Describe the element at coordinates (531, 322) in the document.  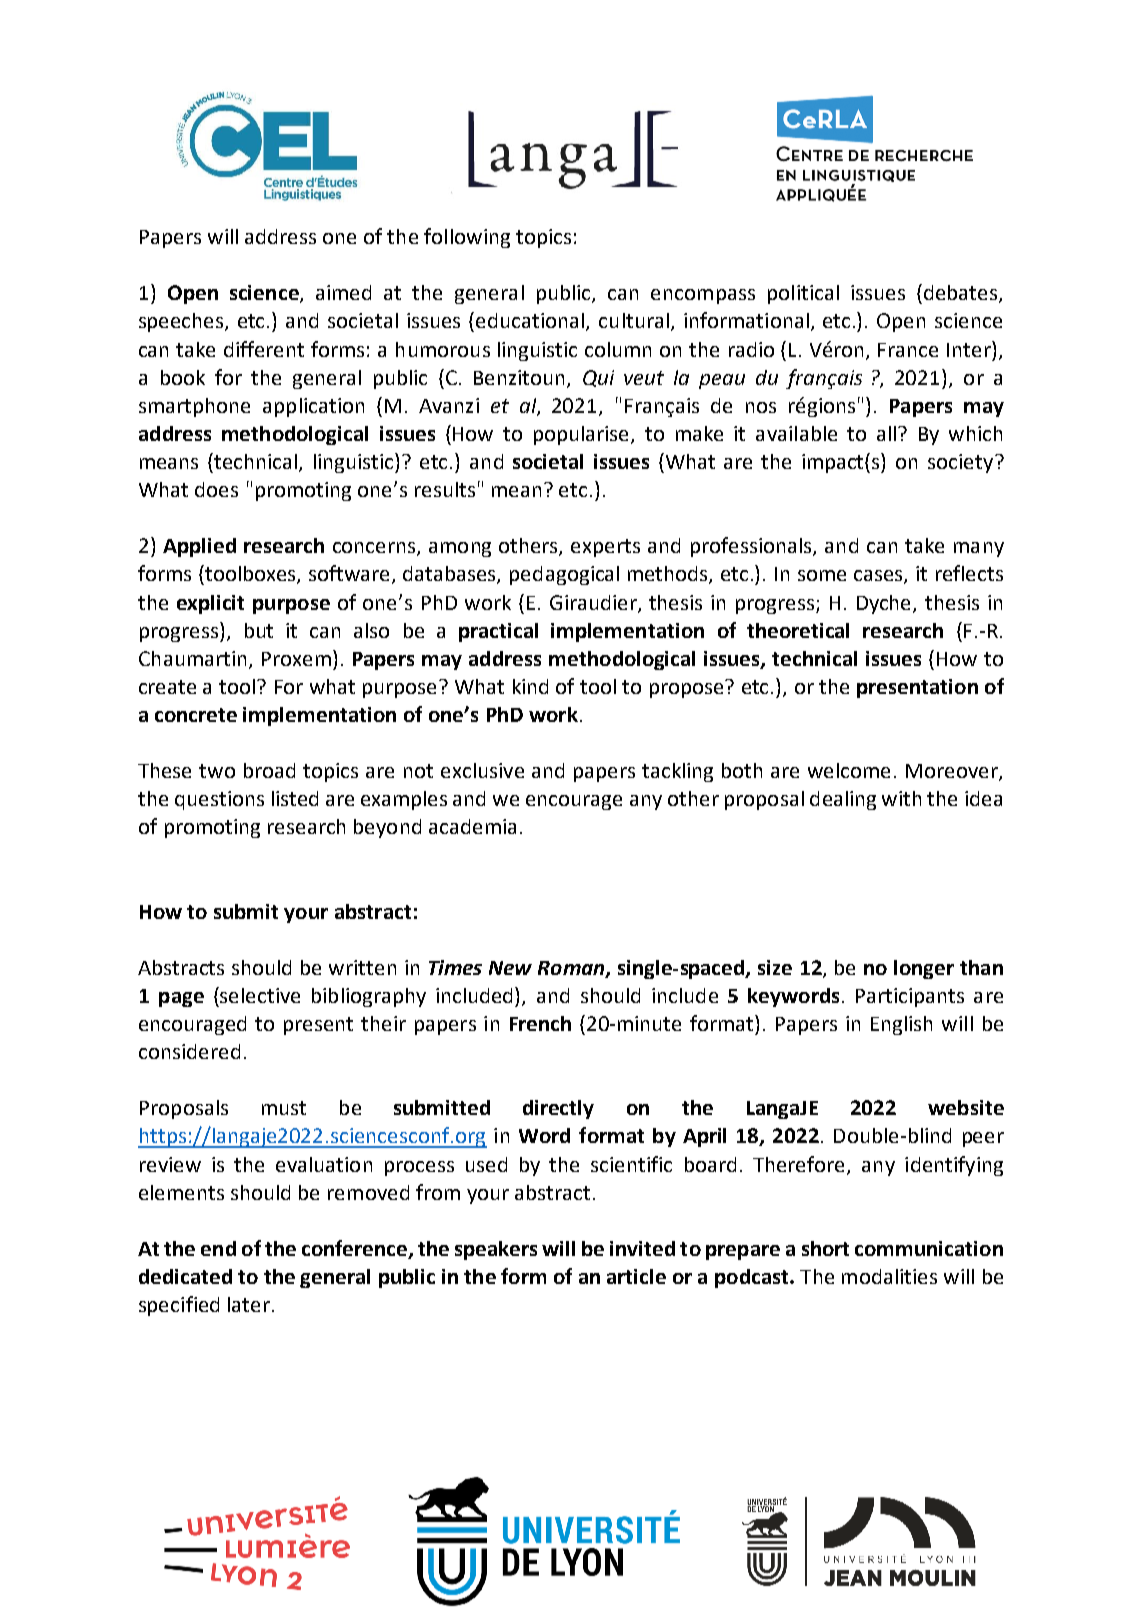
I see `educational` at that location.
